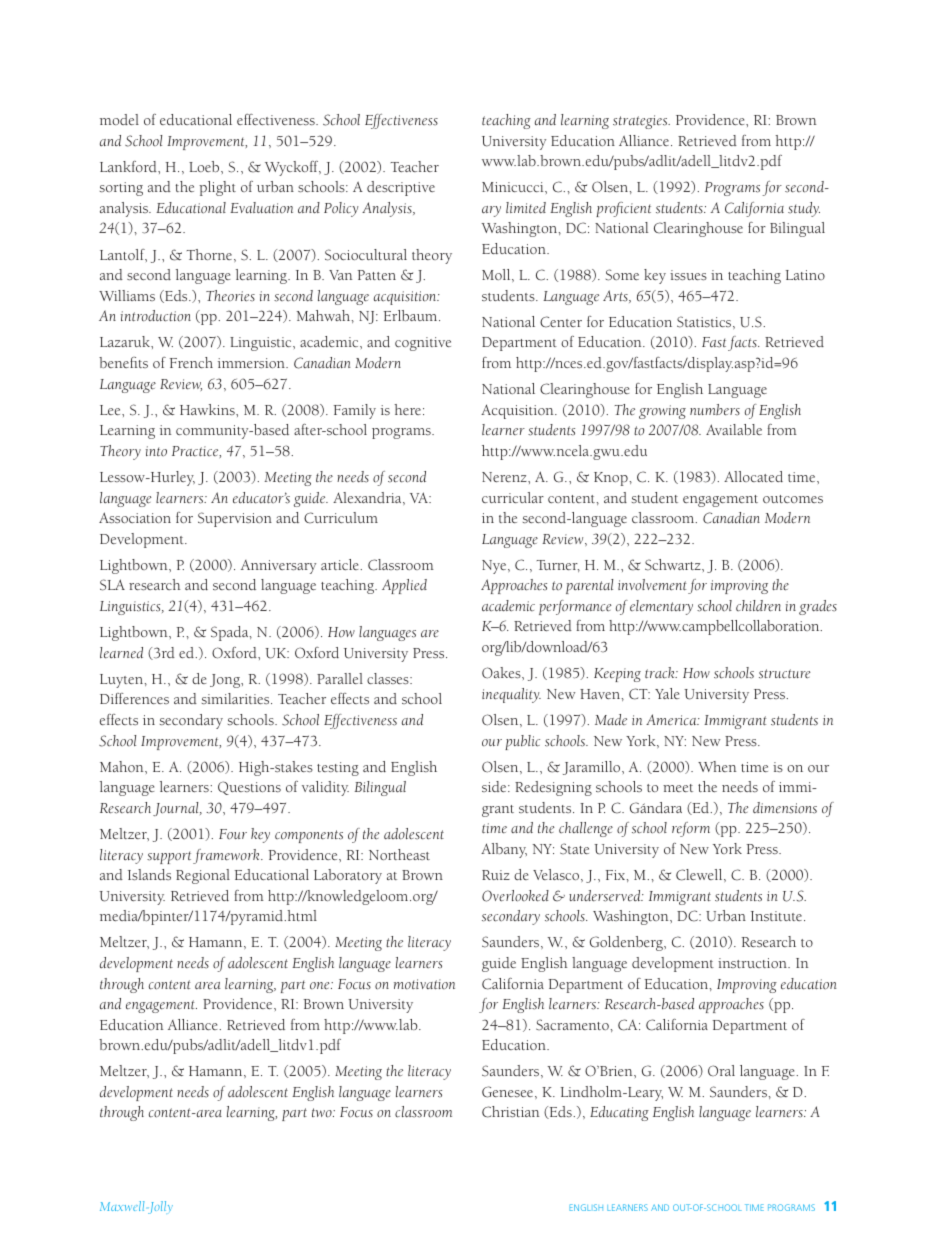  What do you see at coordinates (249, 788) in the image?
I see `Questions` at bounding box center [249, 788].
